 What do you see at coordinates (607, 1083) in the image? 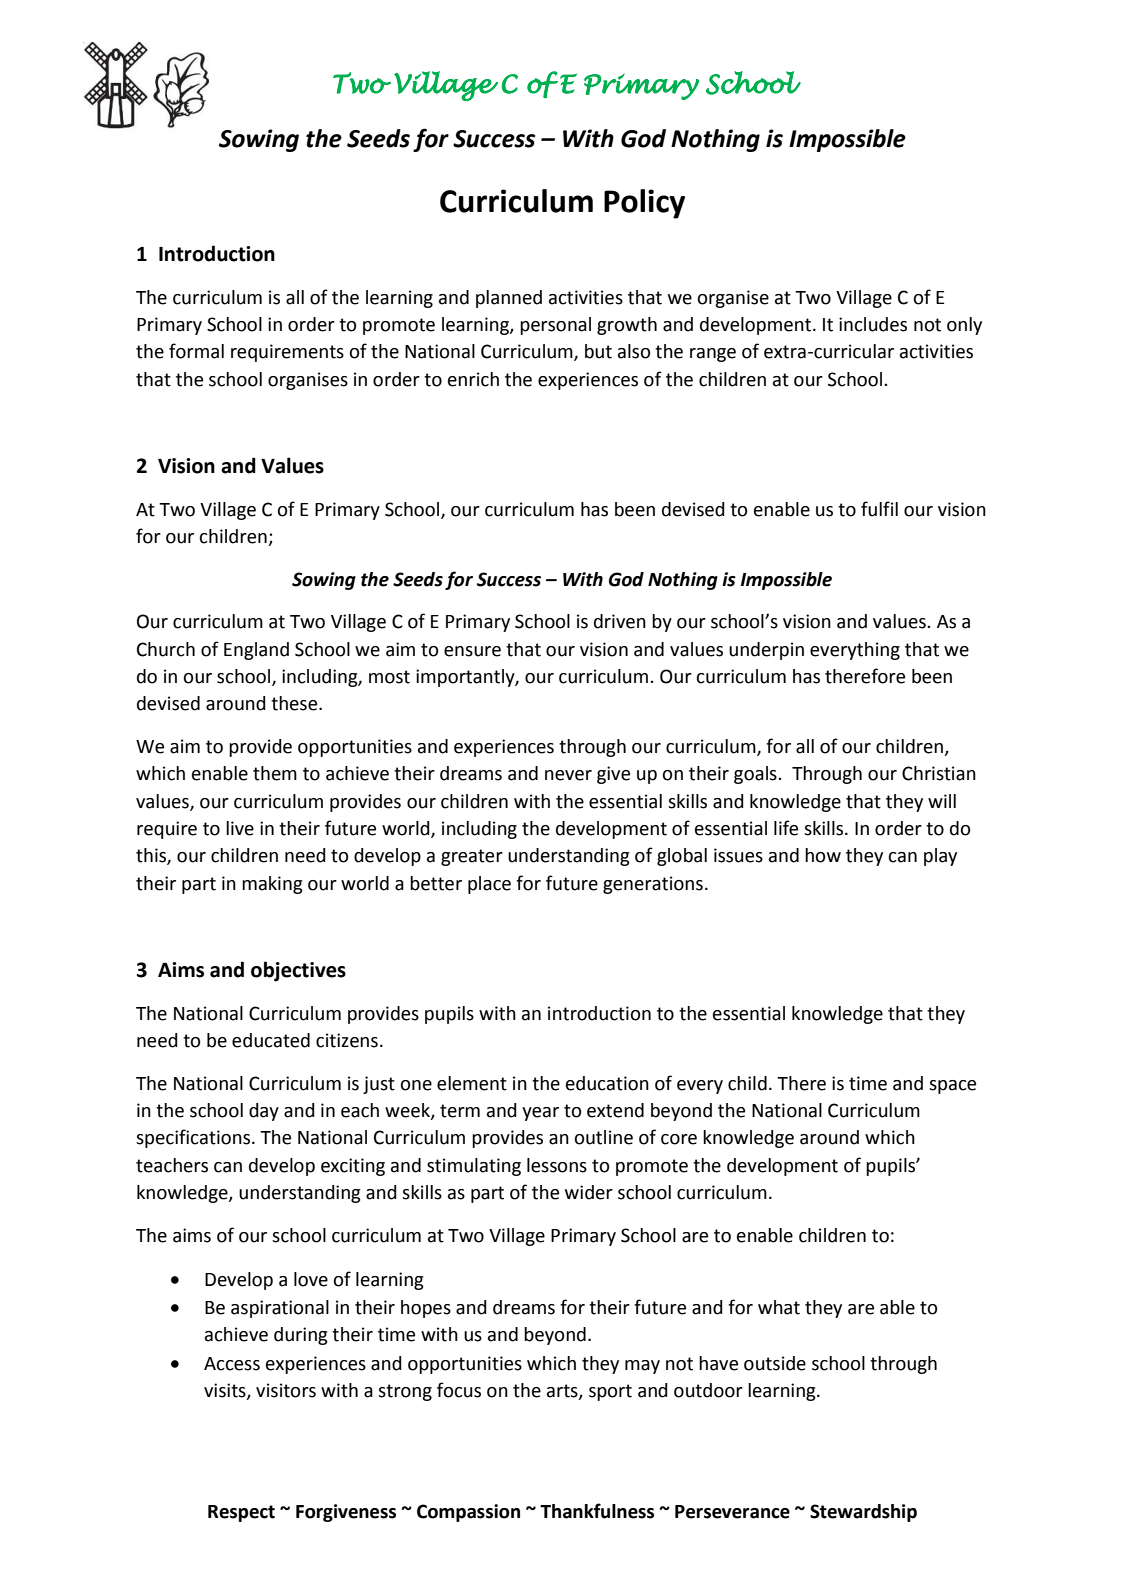
I see `education` at bounding box center [607, 1083].
